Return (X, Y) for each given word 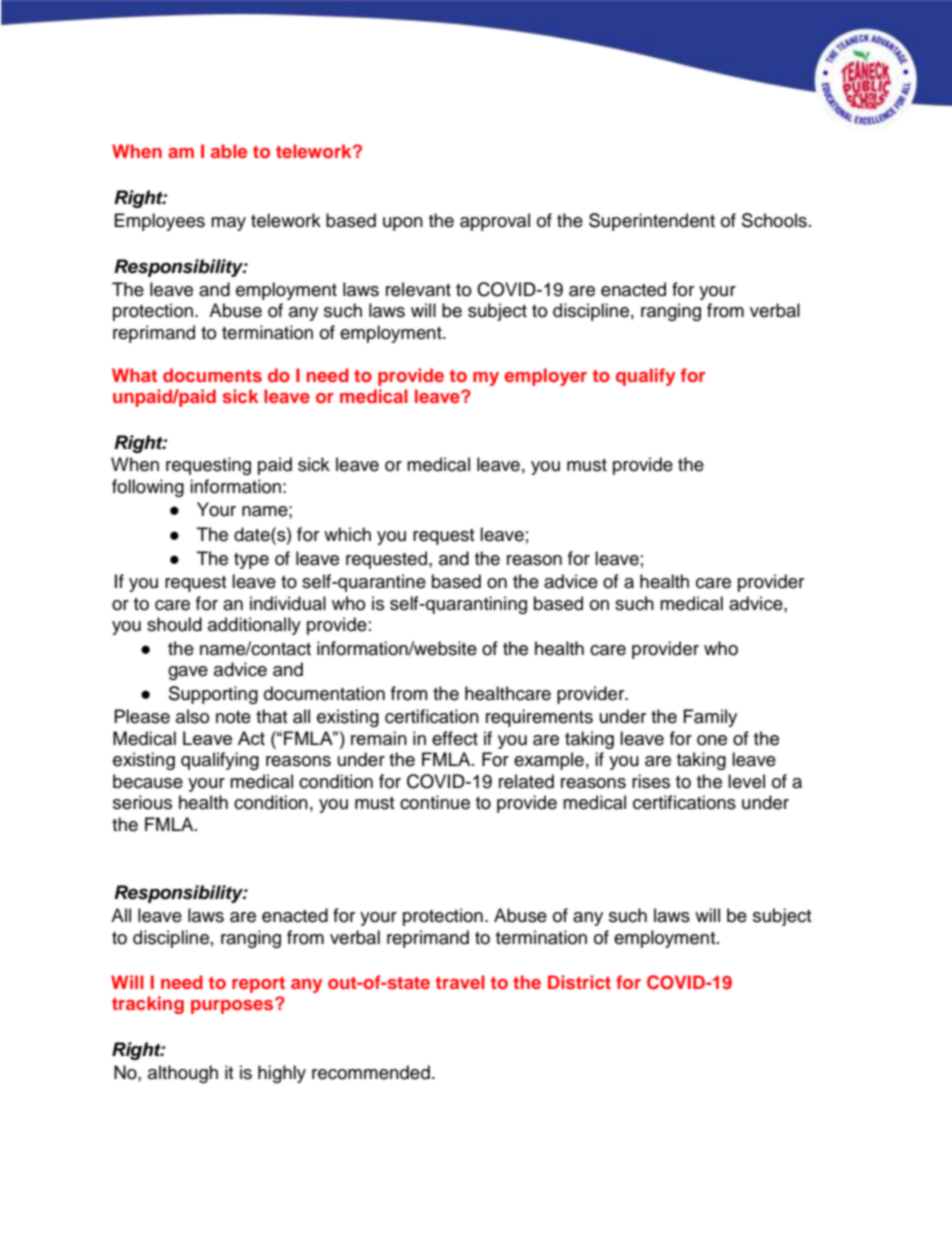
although (183, 1074)
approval (495, 222)
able (229, 151)
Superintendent (652, 222)
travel (460, 982)
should (174, 624)
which (347, 534)
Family (710, 718)
